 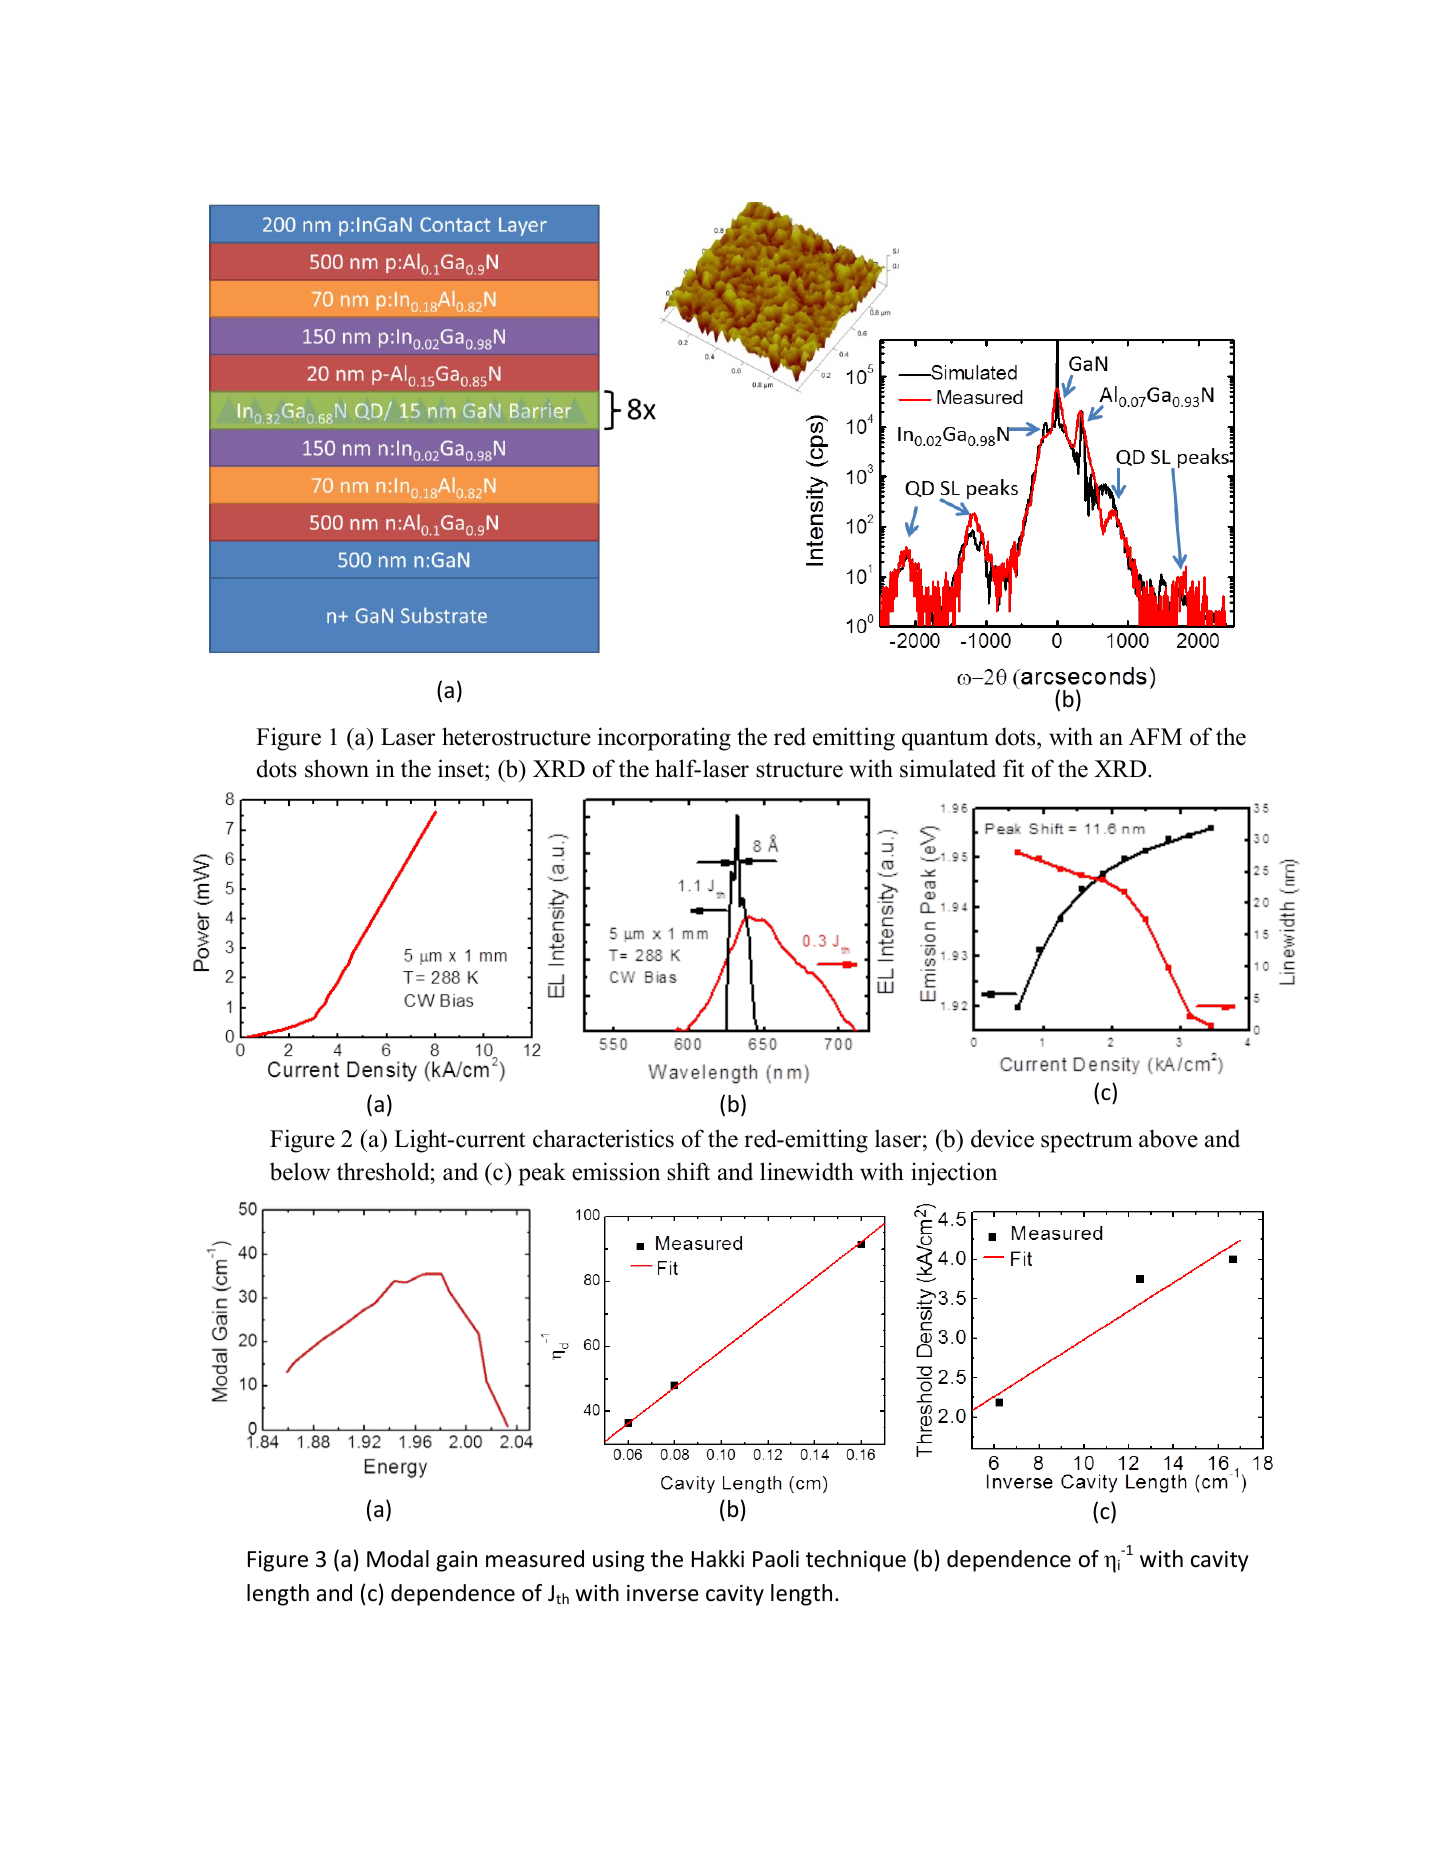 I want to click on Paoli, so click(x=776, y=1559).
